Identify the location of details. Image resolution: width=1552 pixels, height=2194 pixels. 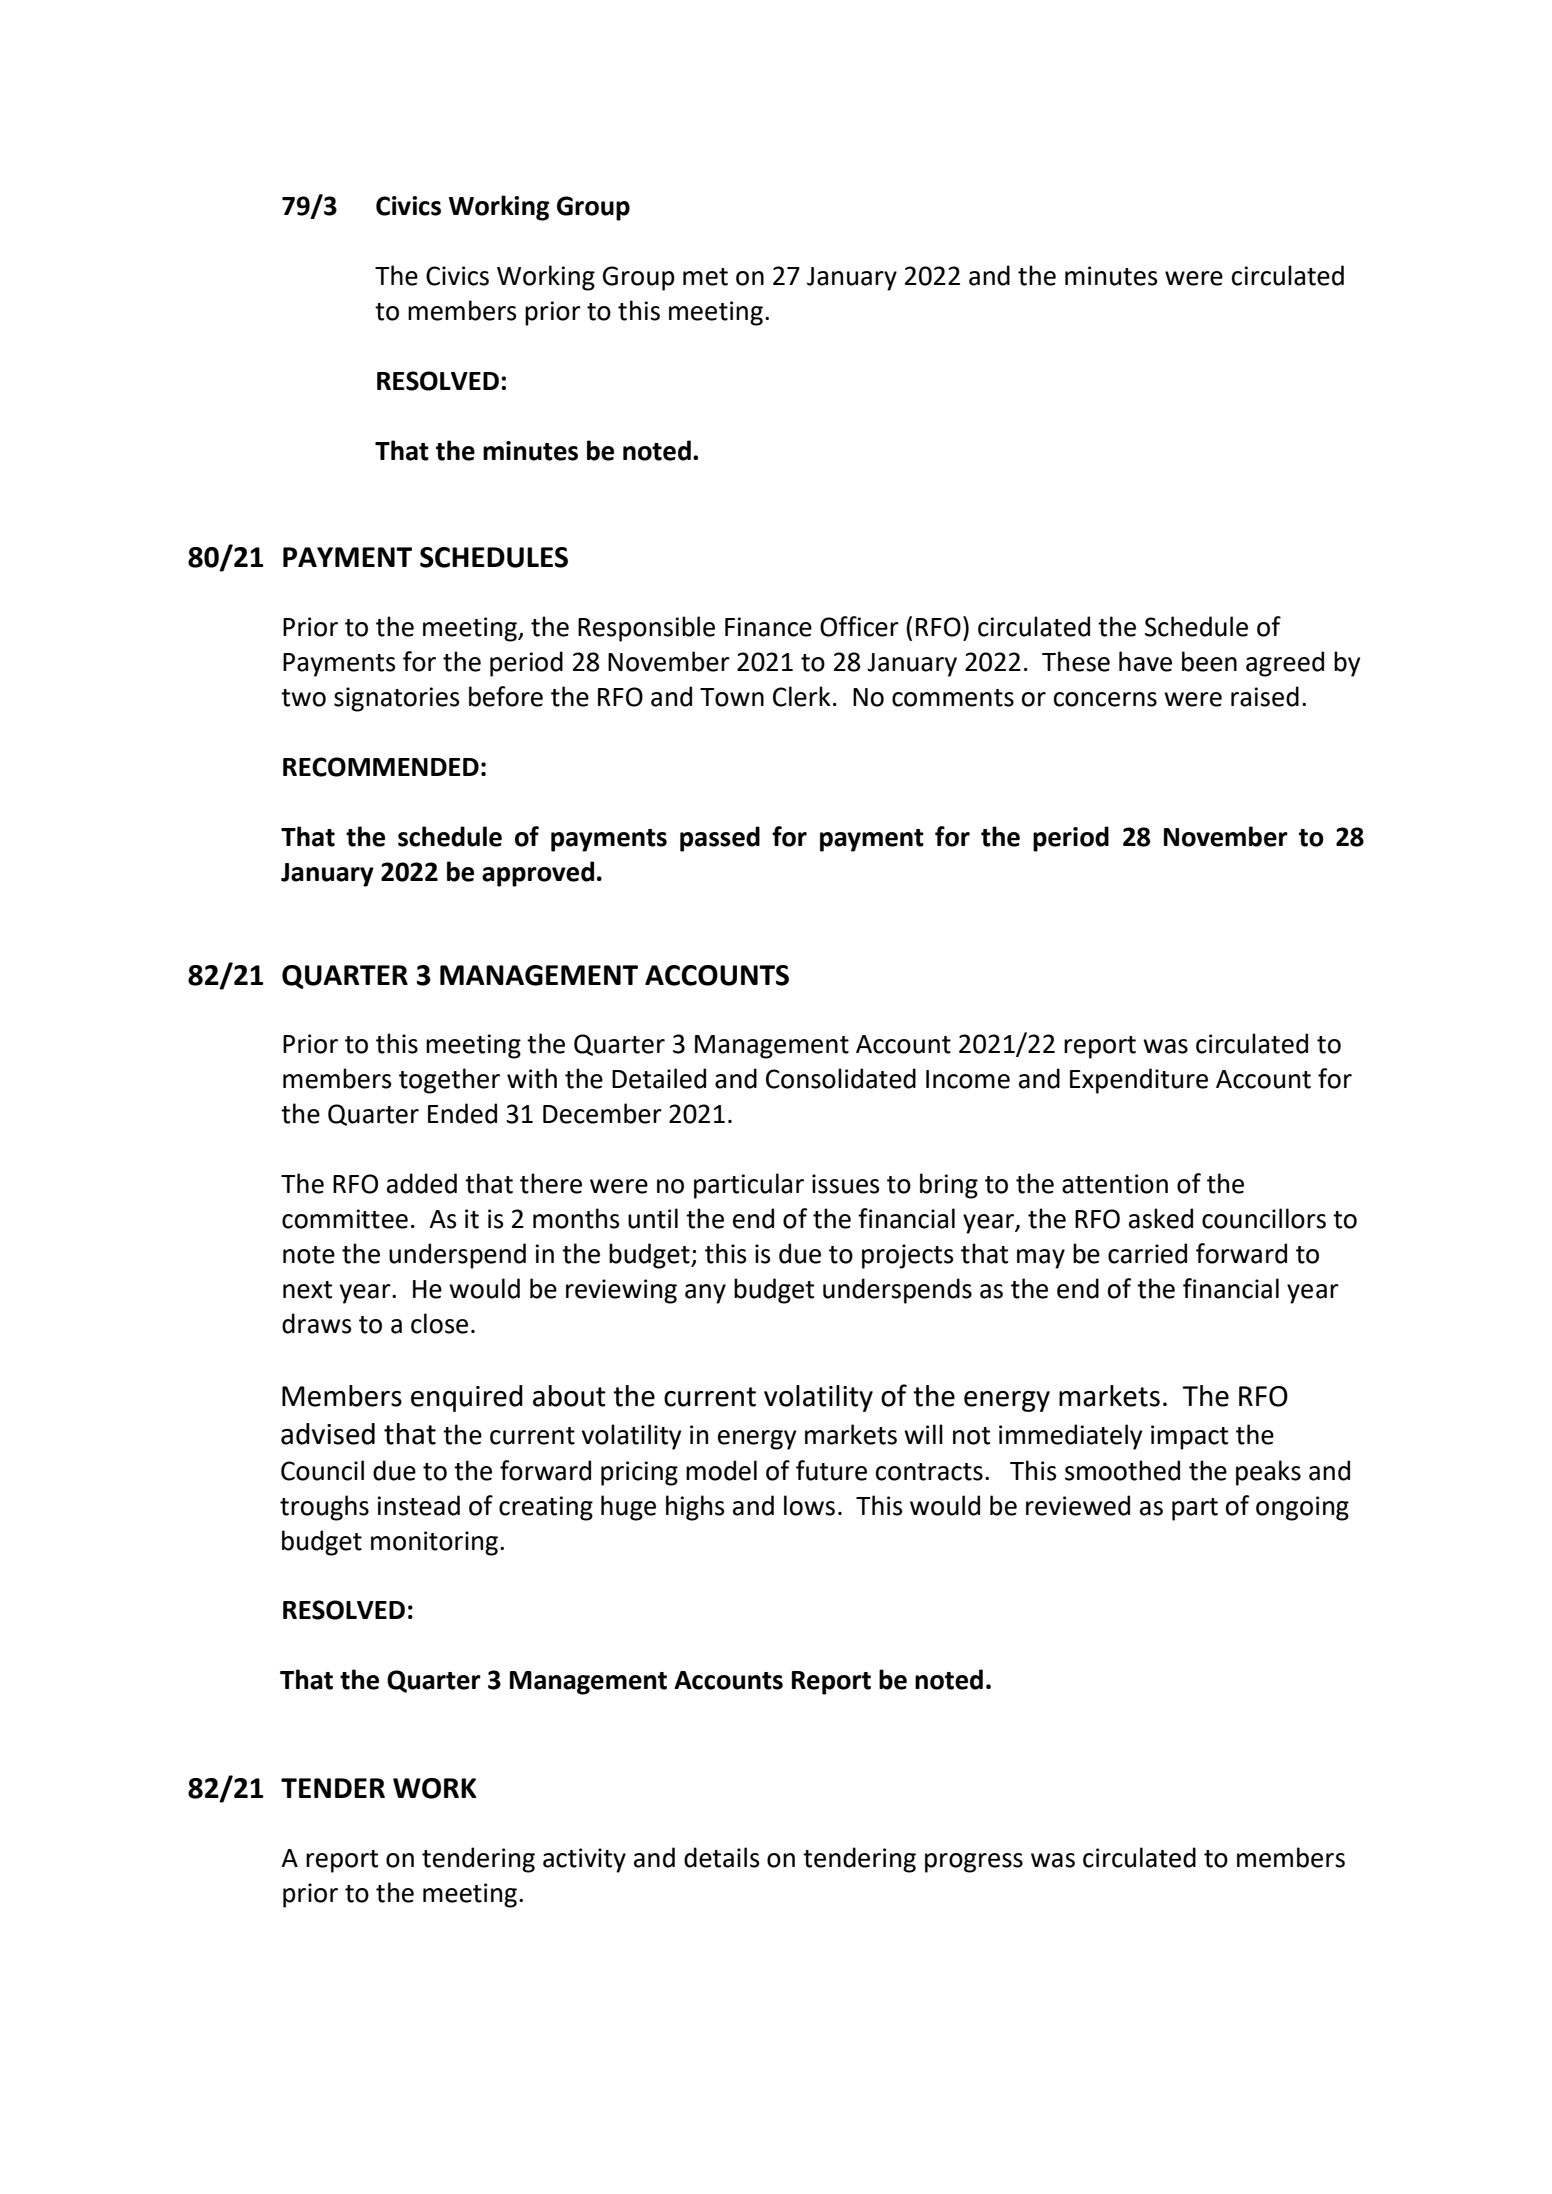
(722, 1857).
